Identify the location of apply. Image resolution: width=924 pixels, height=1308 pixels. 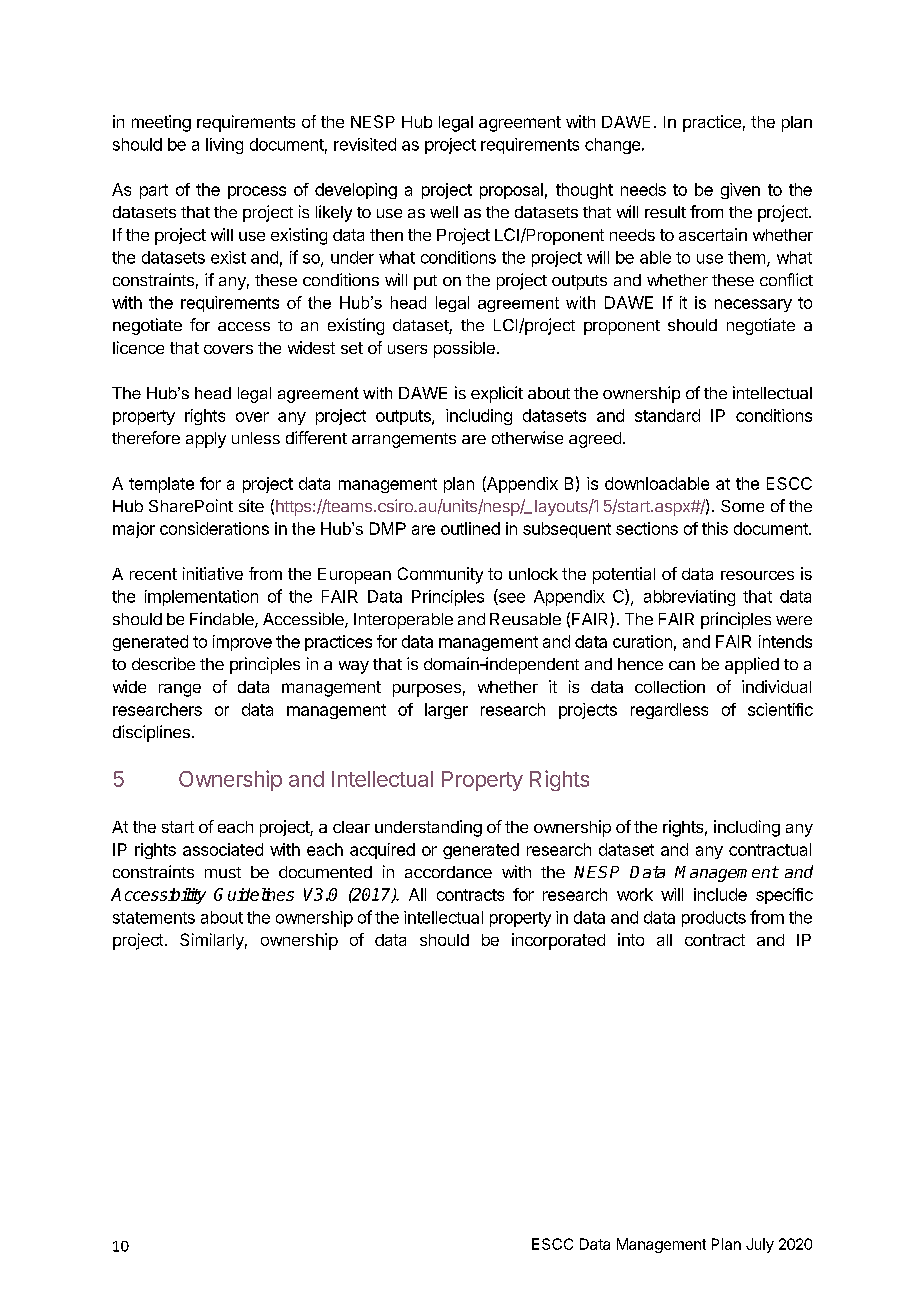
(206, 440).
